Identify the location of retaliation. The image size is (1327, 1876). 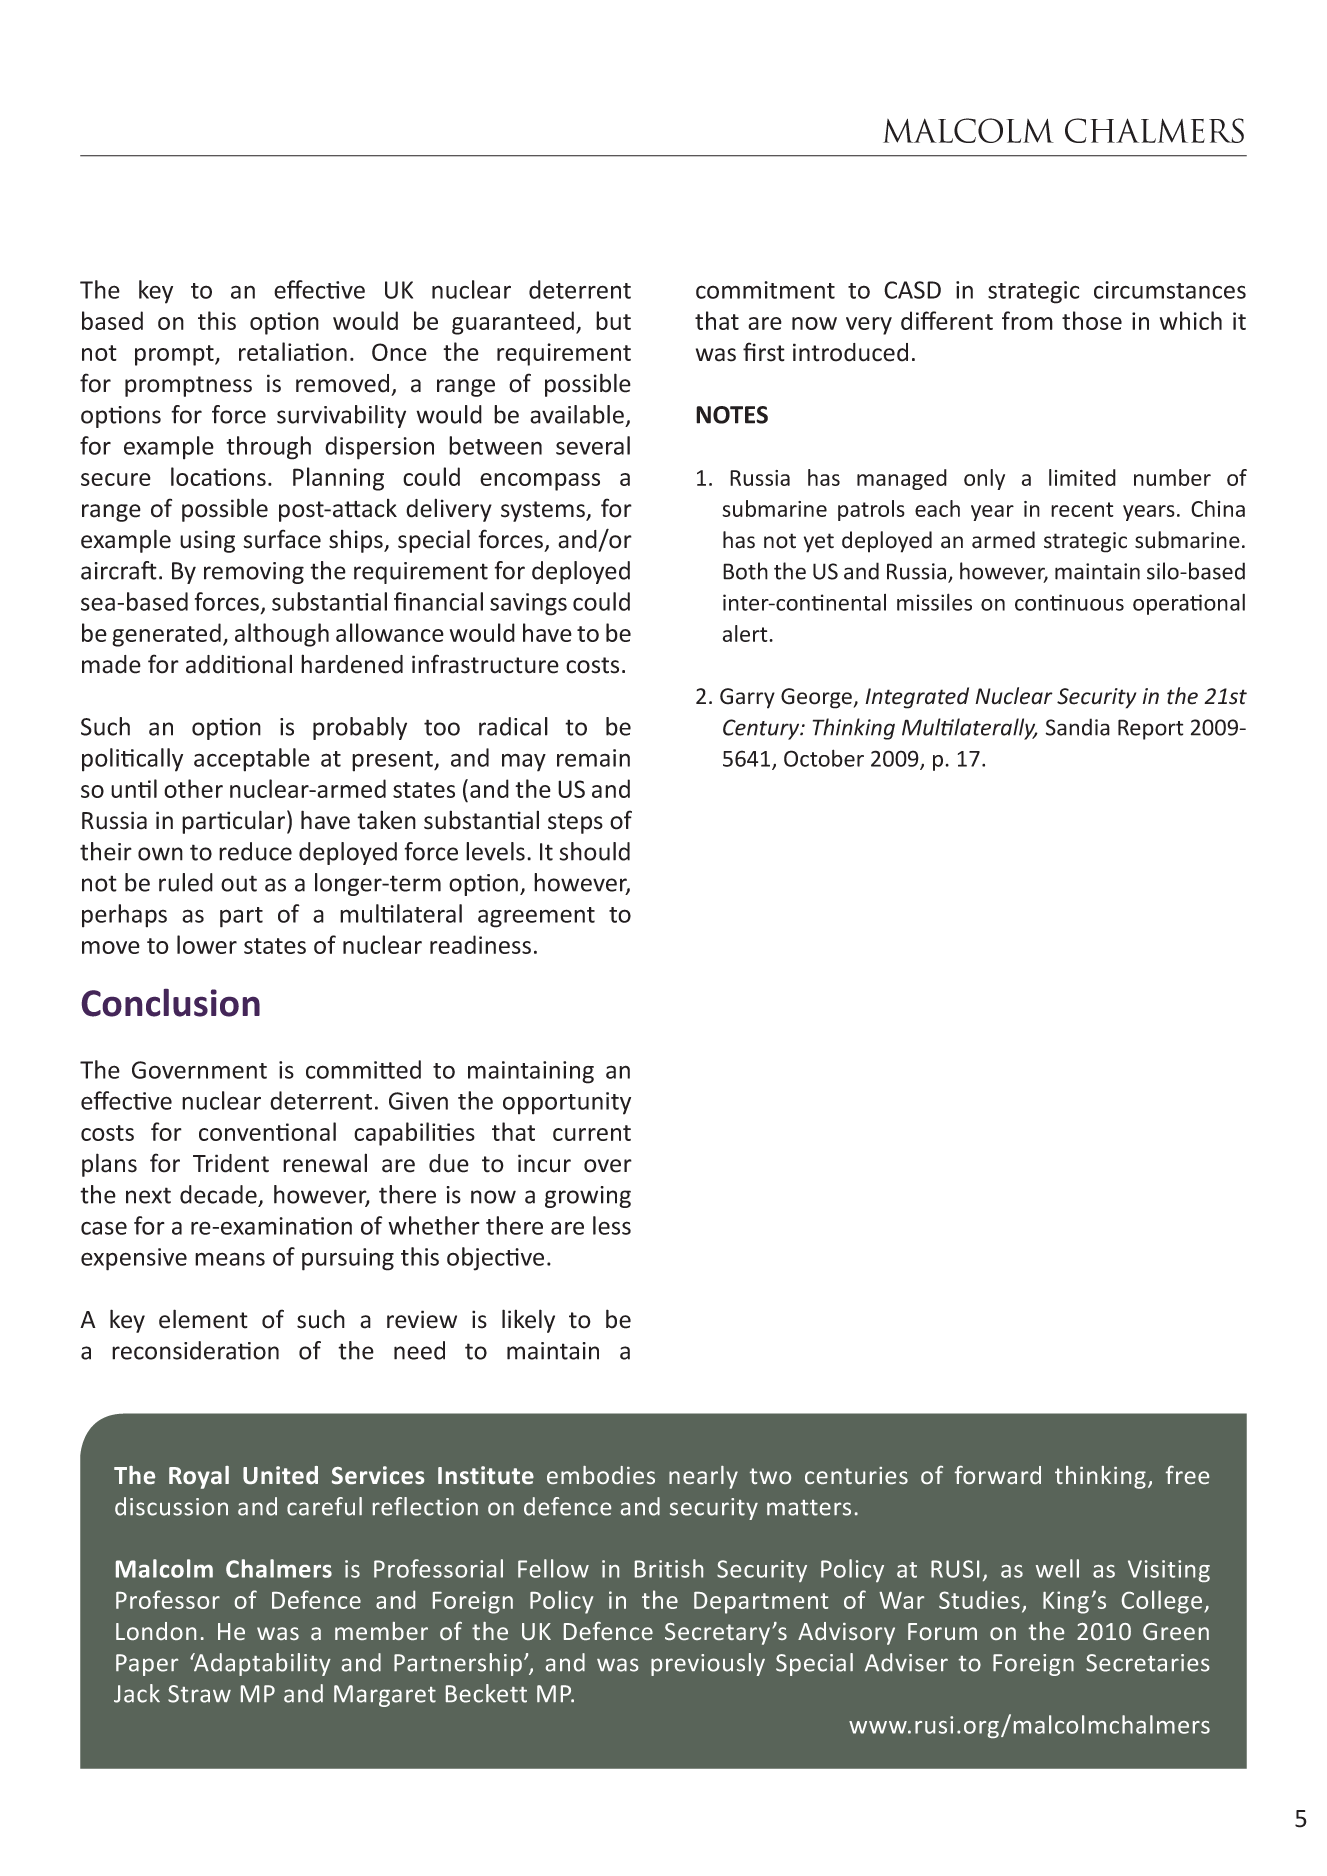
(293, 351).
